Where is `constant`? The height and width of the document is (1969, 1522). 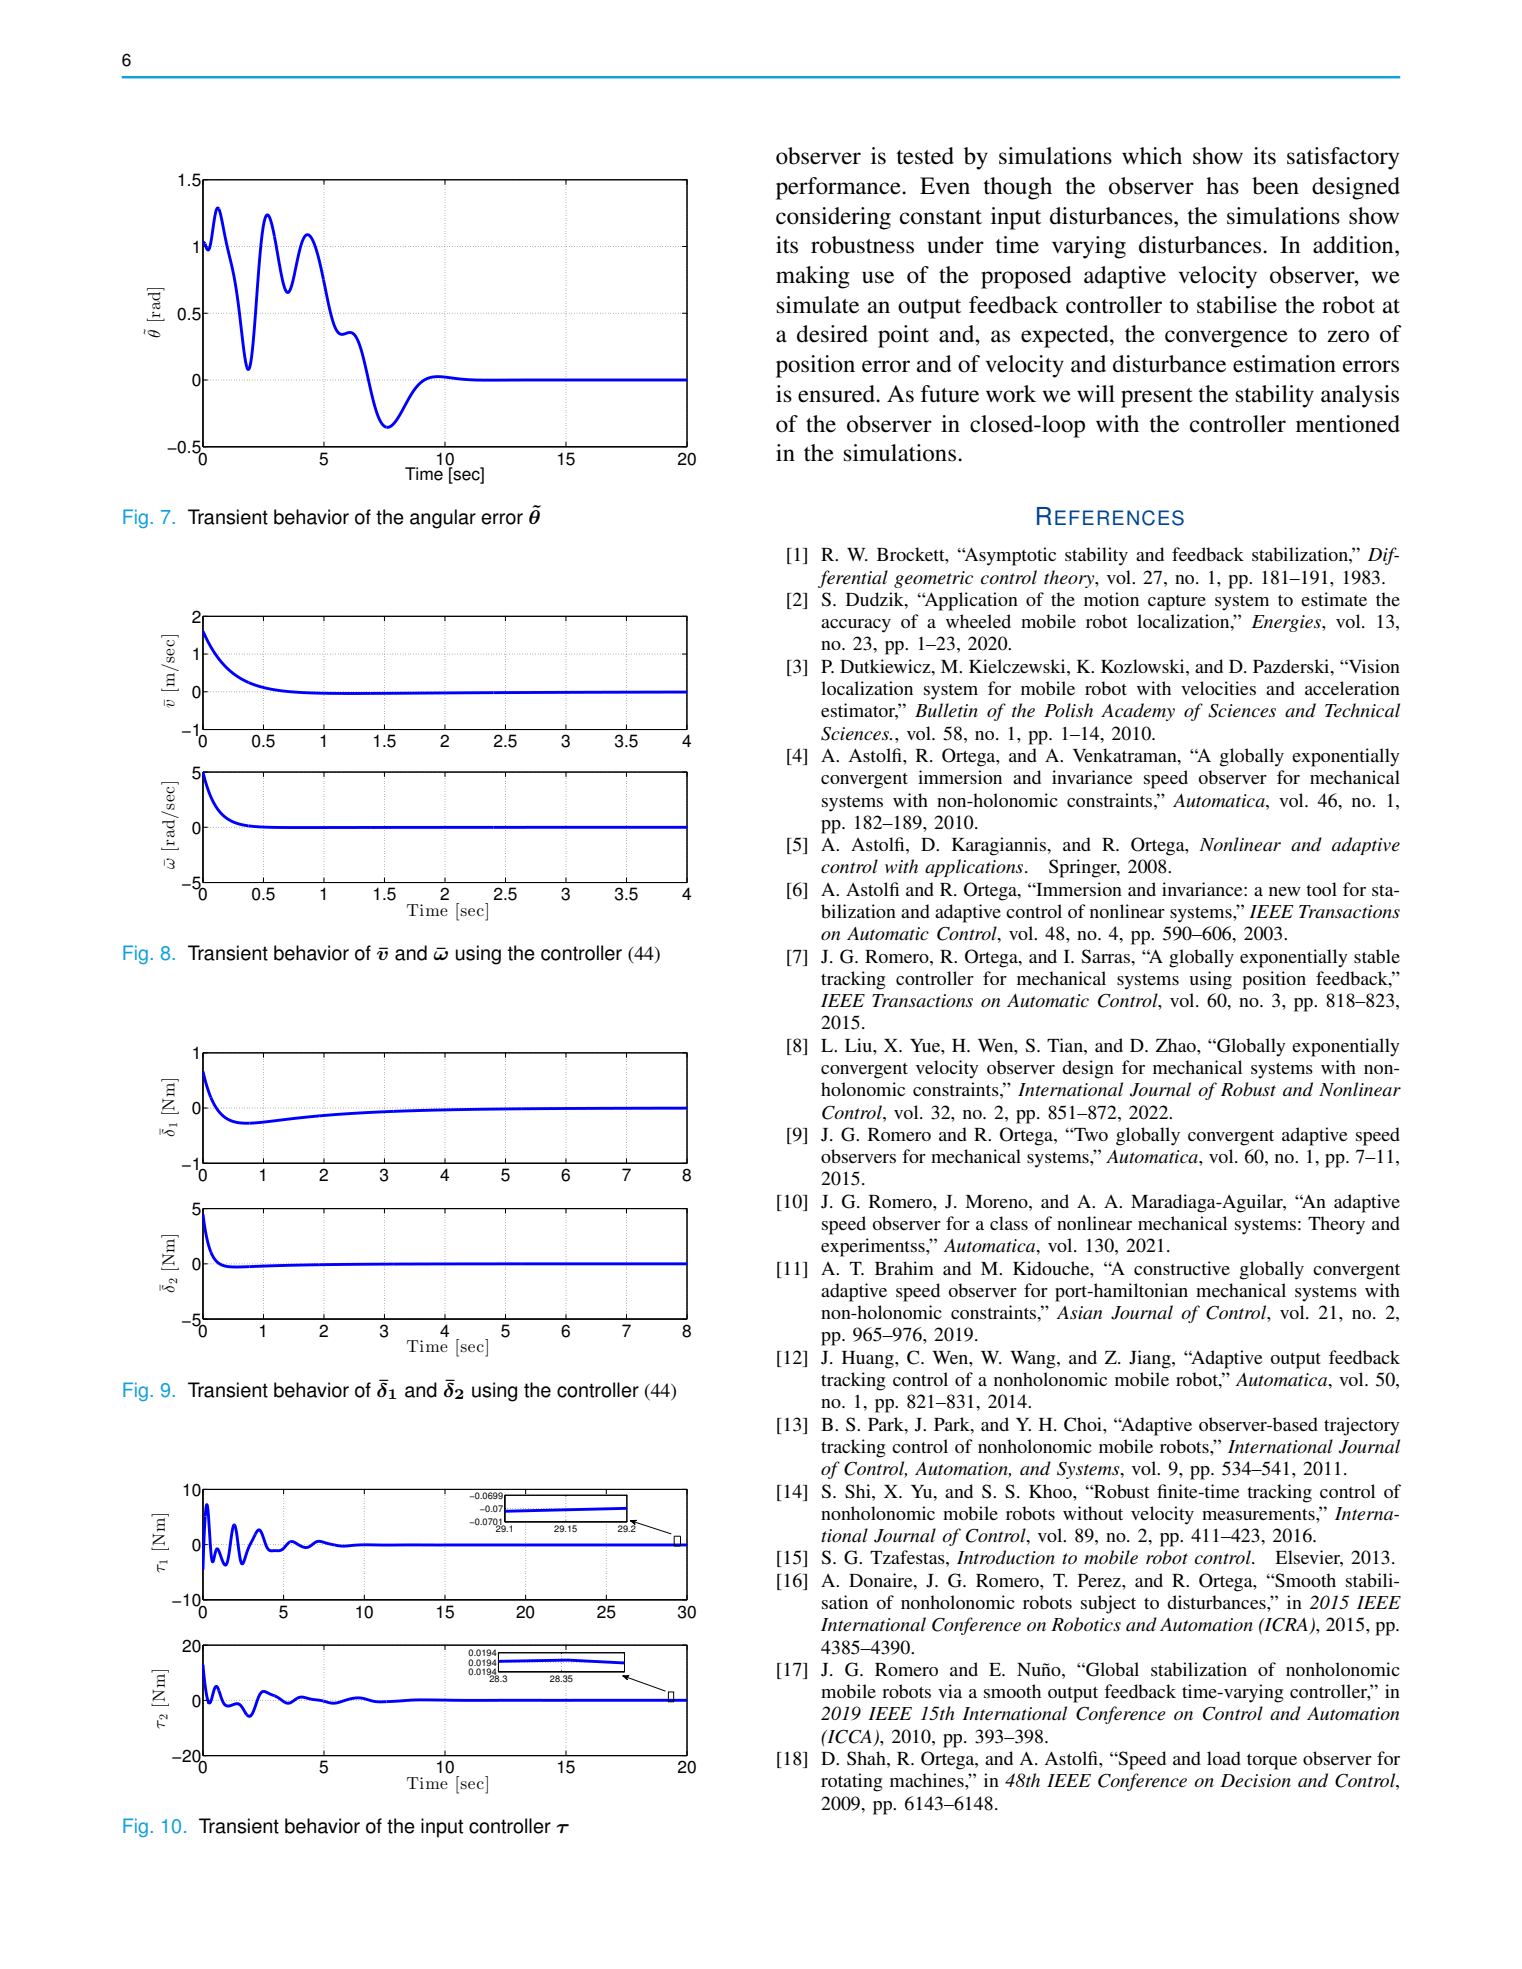 constant is located at coordinates (941, 217).
